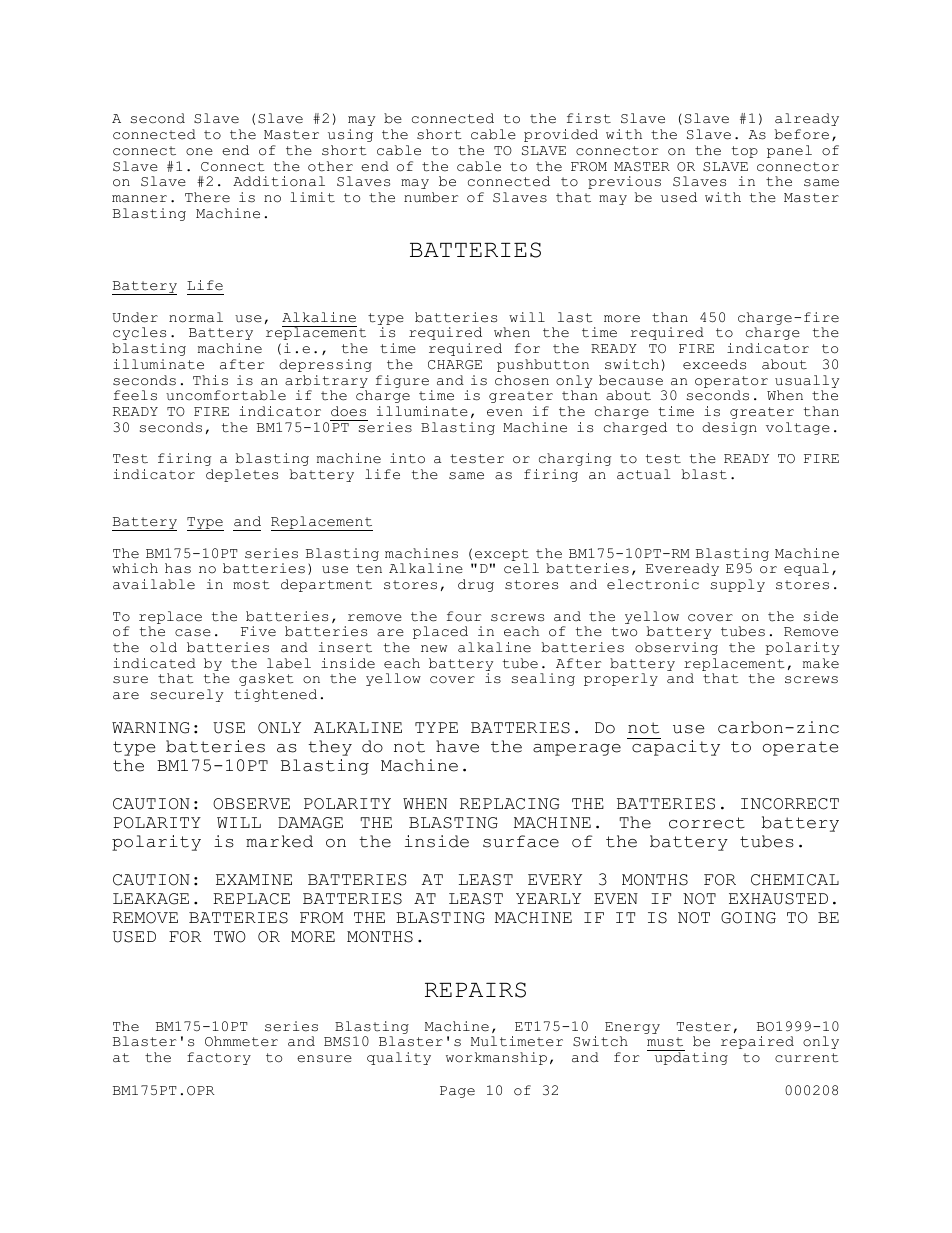  I want to click on top, so click(745, 152).
